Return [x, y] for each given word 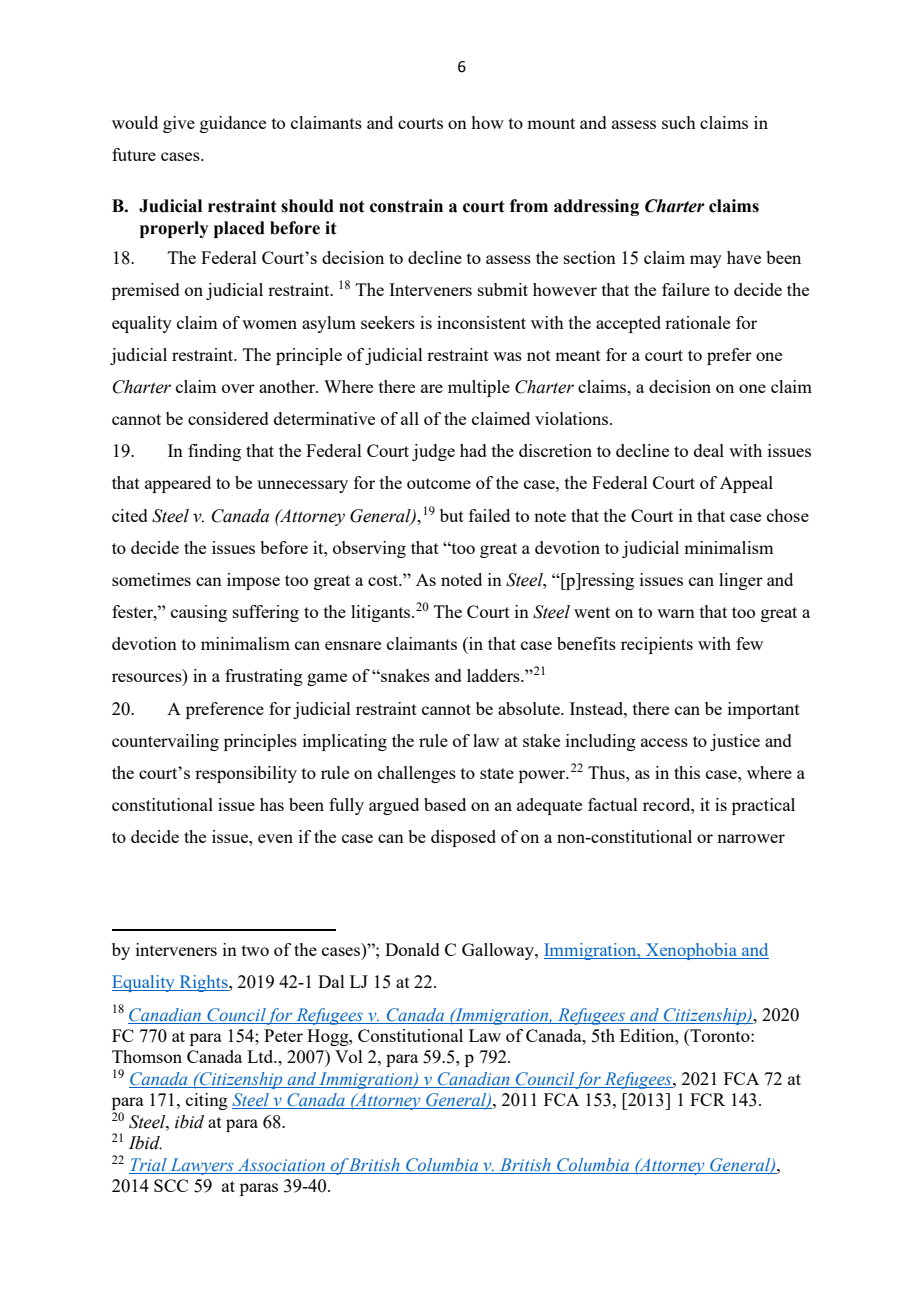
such [679, 122]
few [749, 643]
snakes [404, 675]
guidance [233, 124]
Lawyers [202, 1166]
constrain [406, 206]
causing [199, 613]
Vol [349, 1056]
